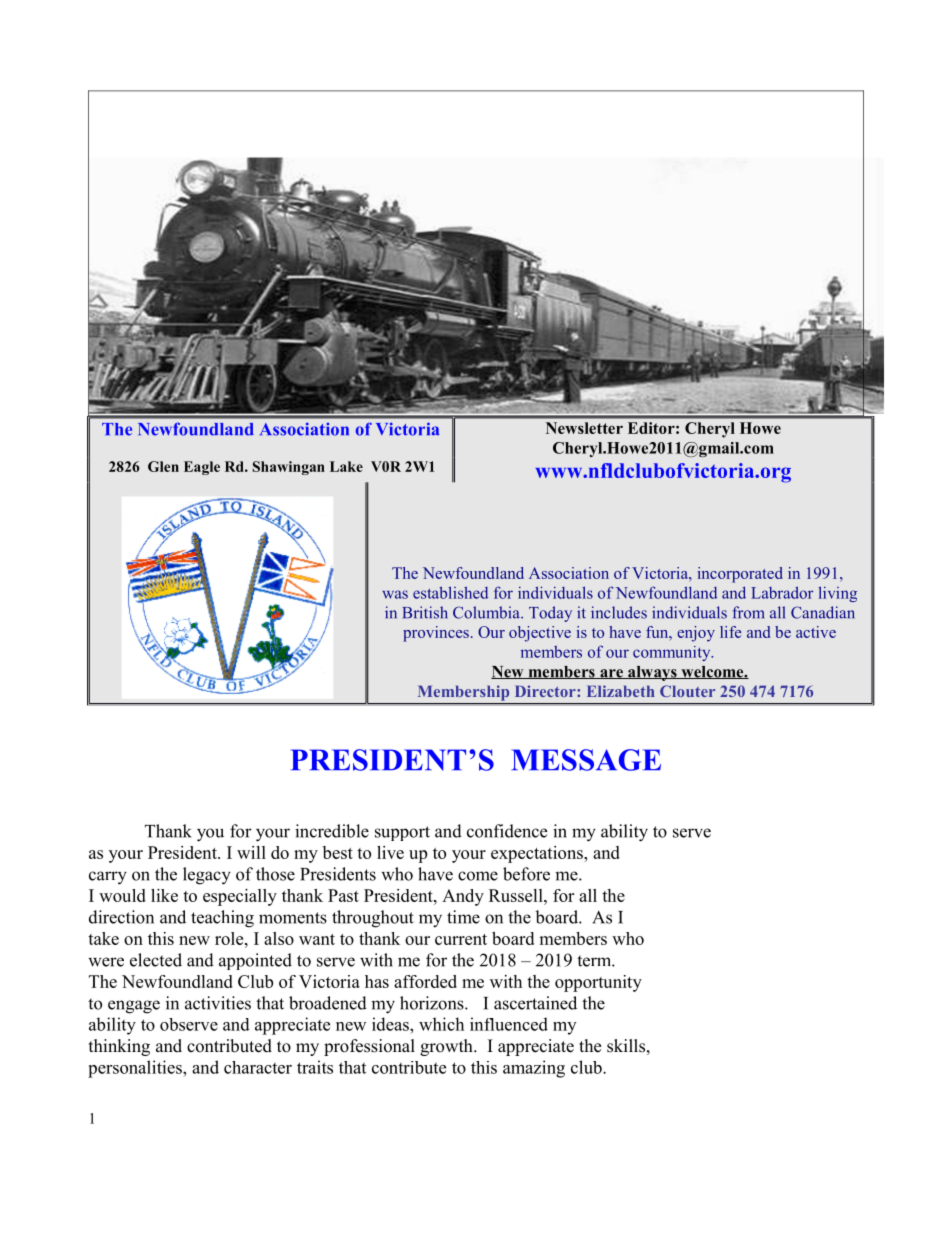 This screenshot has width=952, height=1233. What do you see at coordinates (436, 634) in the screenshot?
I see `provinces` at bounding box center [436, 634].
